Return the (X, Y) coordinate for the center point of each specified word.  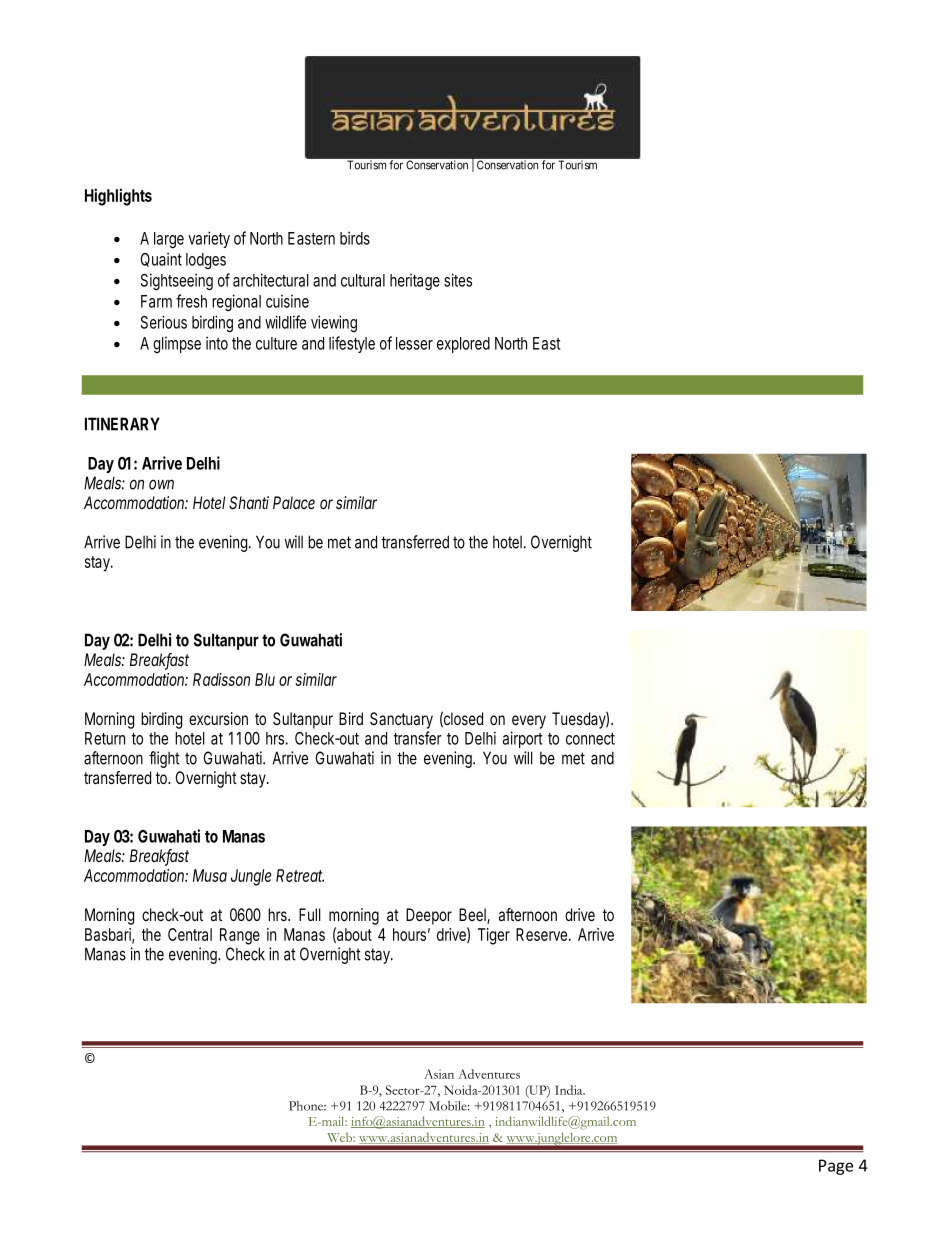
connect (590, 739)
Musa (210, 875)
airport (522, 739)
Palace (294, 502)
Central (190, 934)
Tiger (494, 936)
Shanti (249, 503)
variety (209, 239)
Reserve (541, 934)
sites (458, 280)
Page (836, 1167)
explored (463, 345)
